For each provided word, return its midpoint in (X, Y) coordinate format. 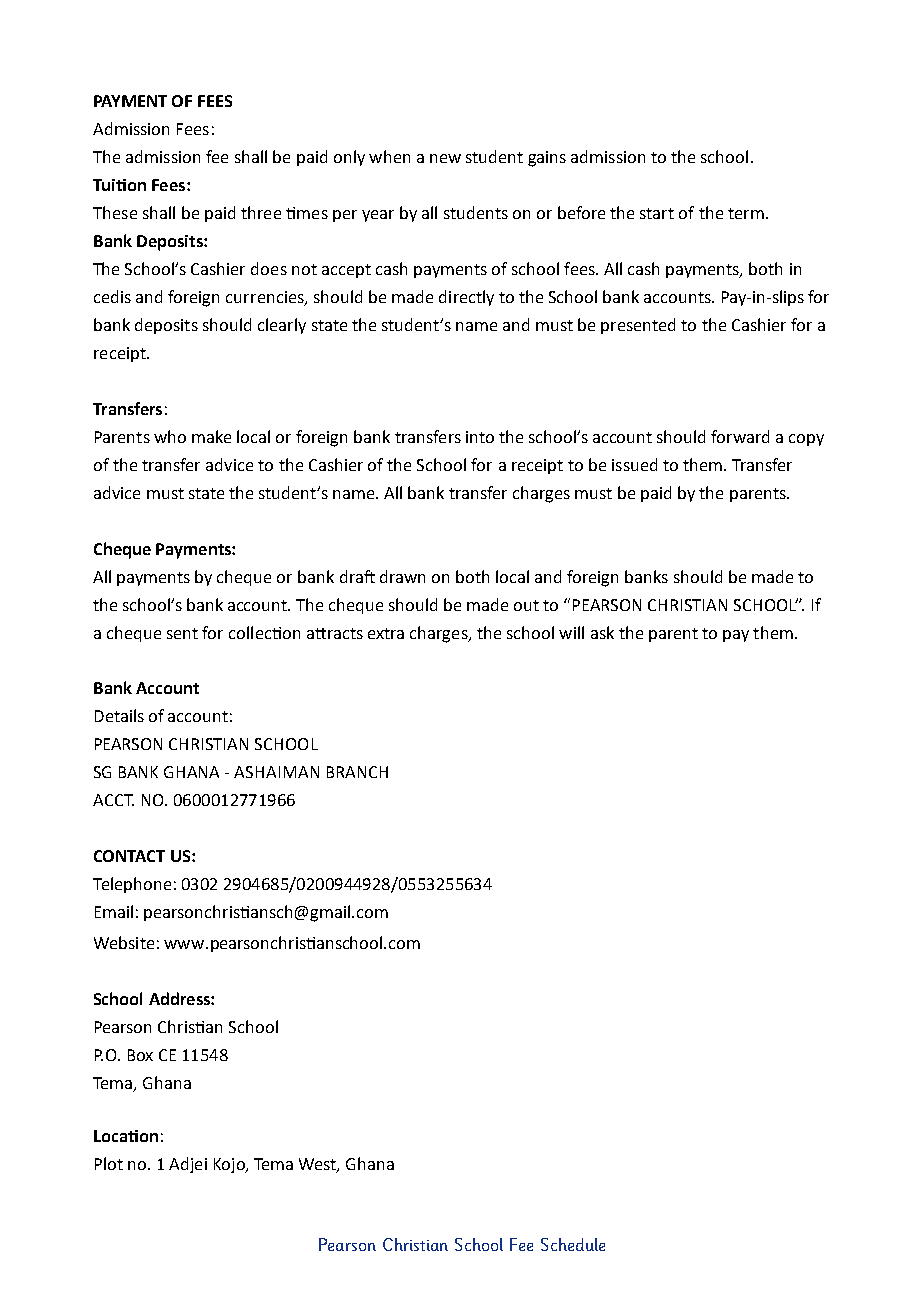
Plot (109, 1163)
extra (386, 633)
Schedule (573, 1244)
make (211, 436)
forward (740, 436)
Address (180, 998)
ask (602, 632)
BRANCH (357, 772)
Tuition (119, 185)
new (445, 158)
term (746, 213)
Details (119, 715)
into (480, 437)
